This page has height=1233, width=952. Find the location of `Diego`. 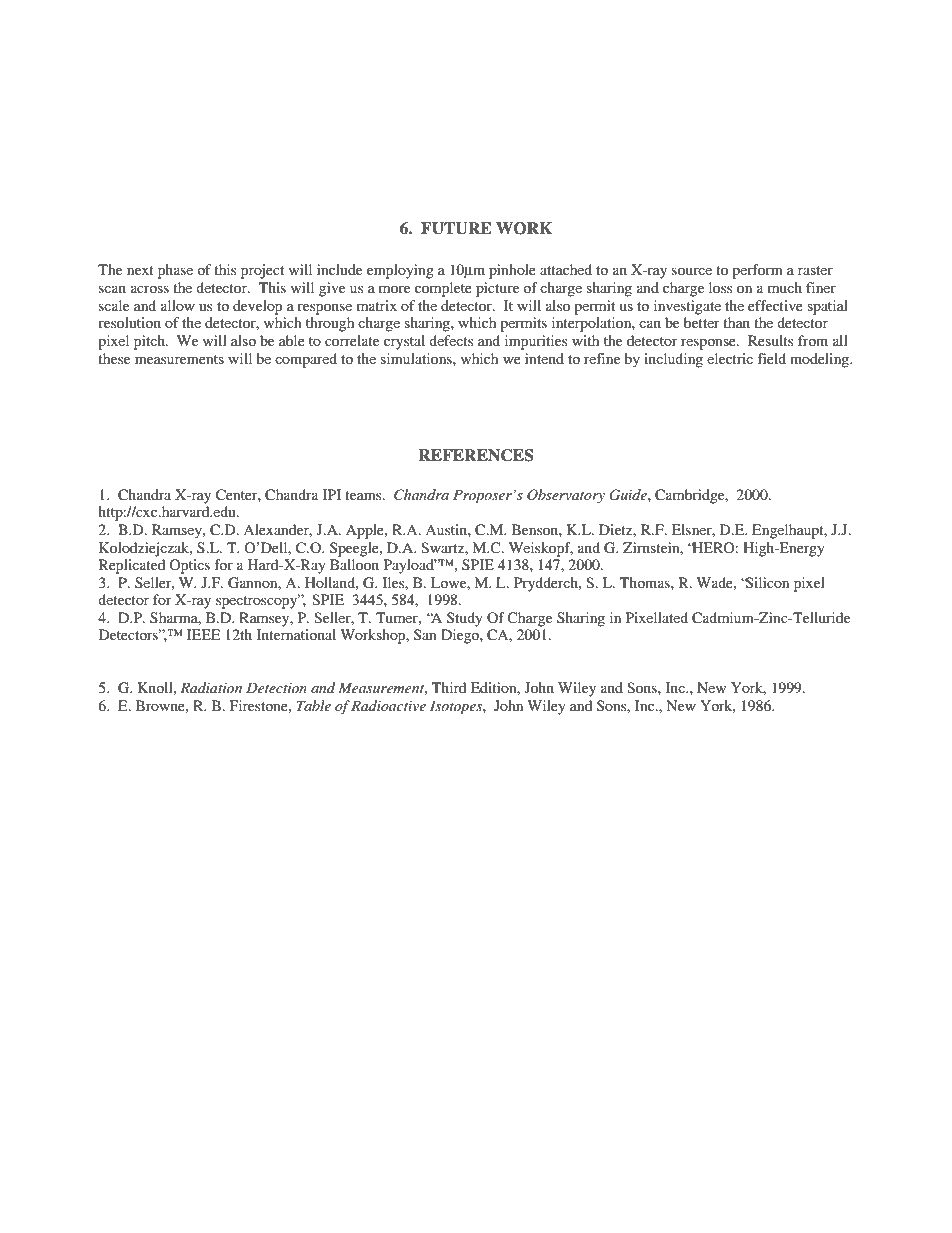

Diego is located at coordinates (461, 636).
